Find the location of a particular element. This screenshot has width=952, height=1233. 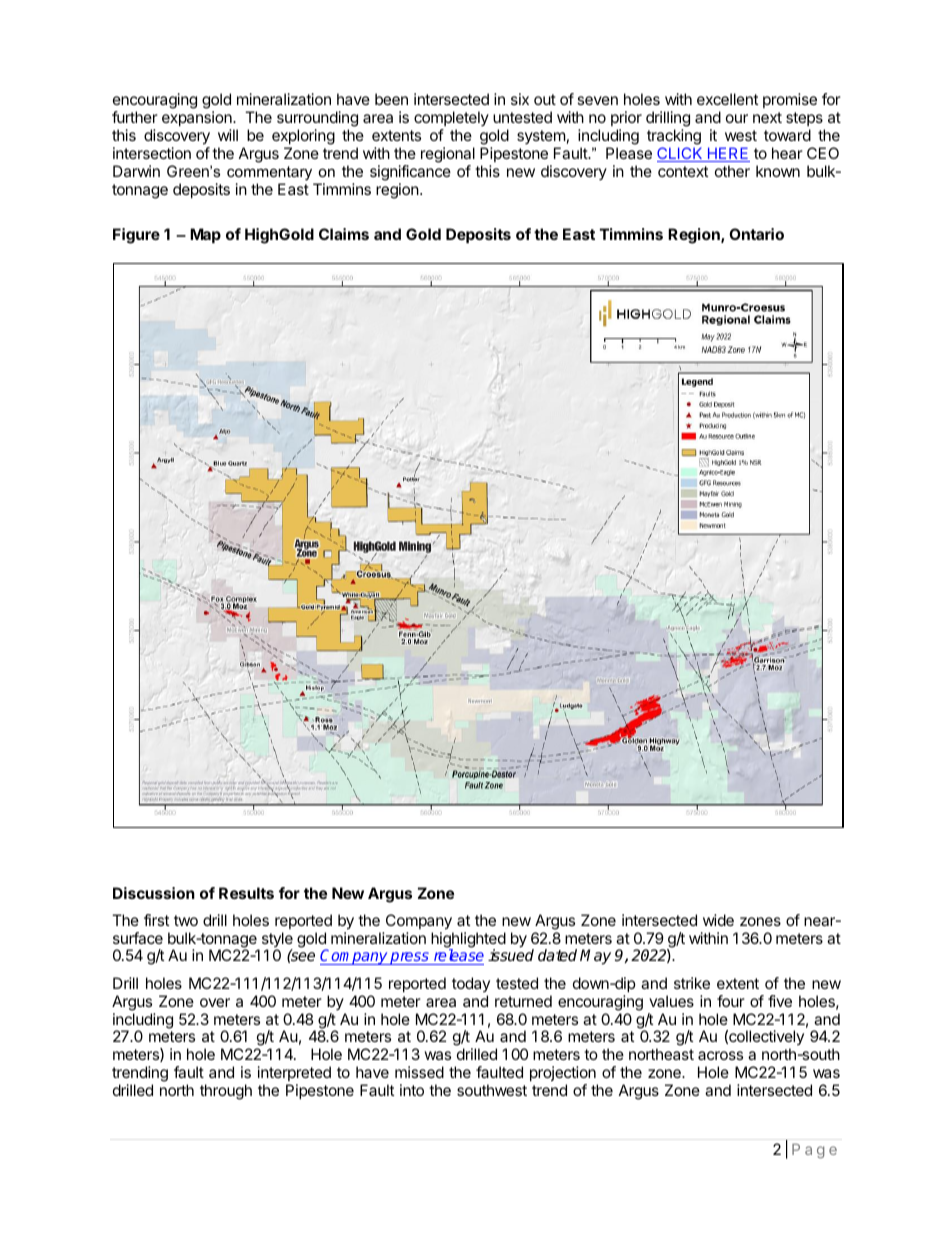

next is located at coordinates (767, 117).
